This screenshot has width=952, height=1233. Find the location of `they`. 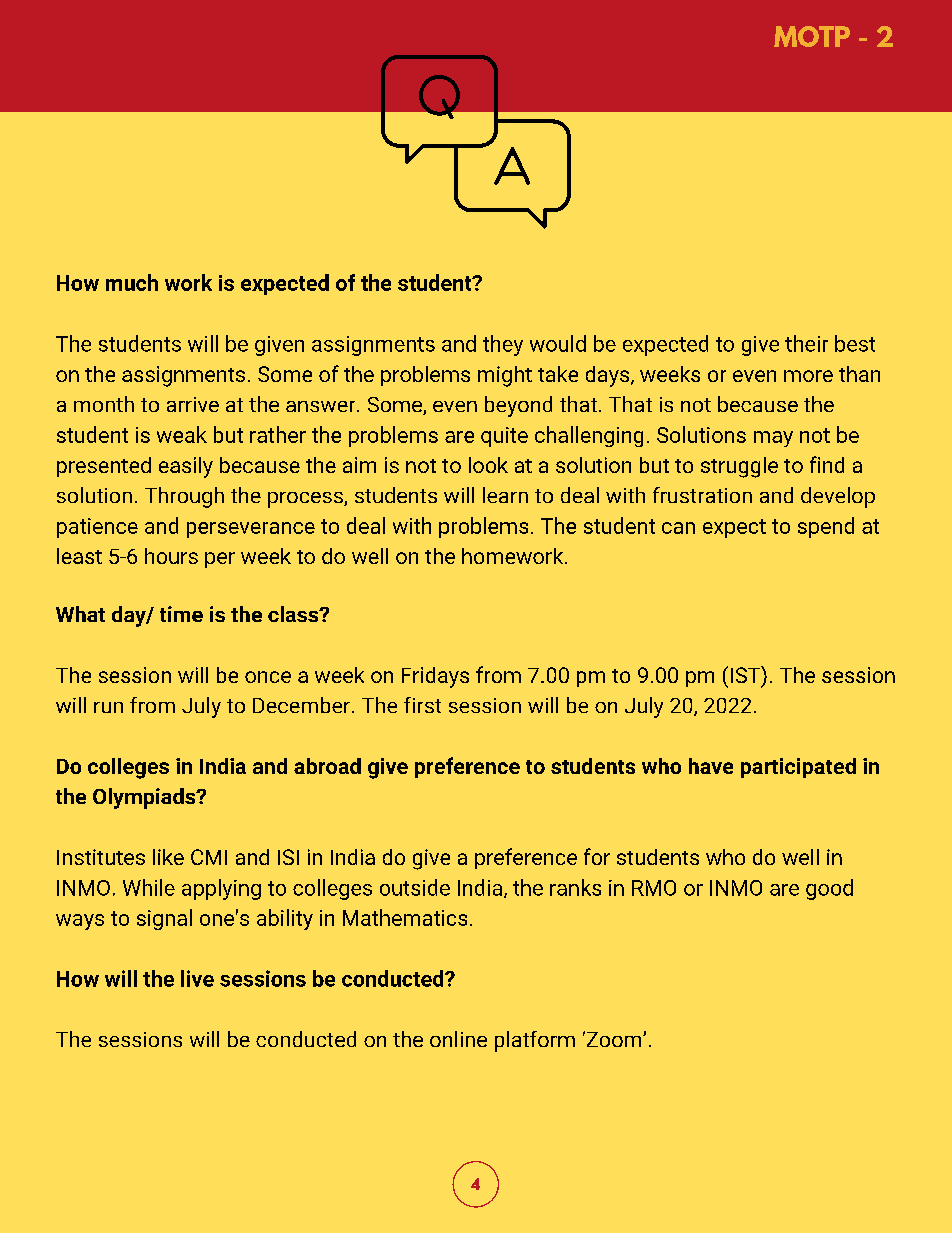

they is located at coordinates (503, 345).
